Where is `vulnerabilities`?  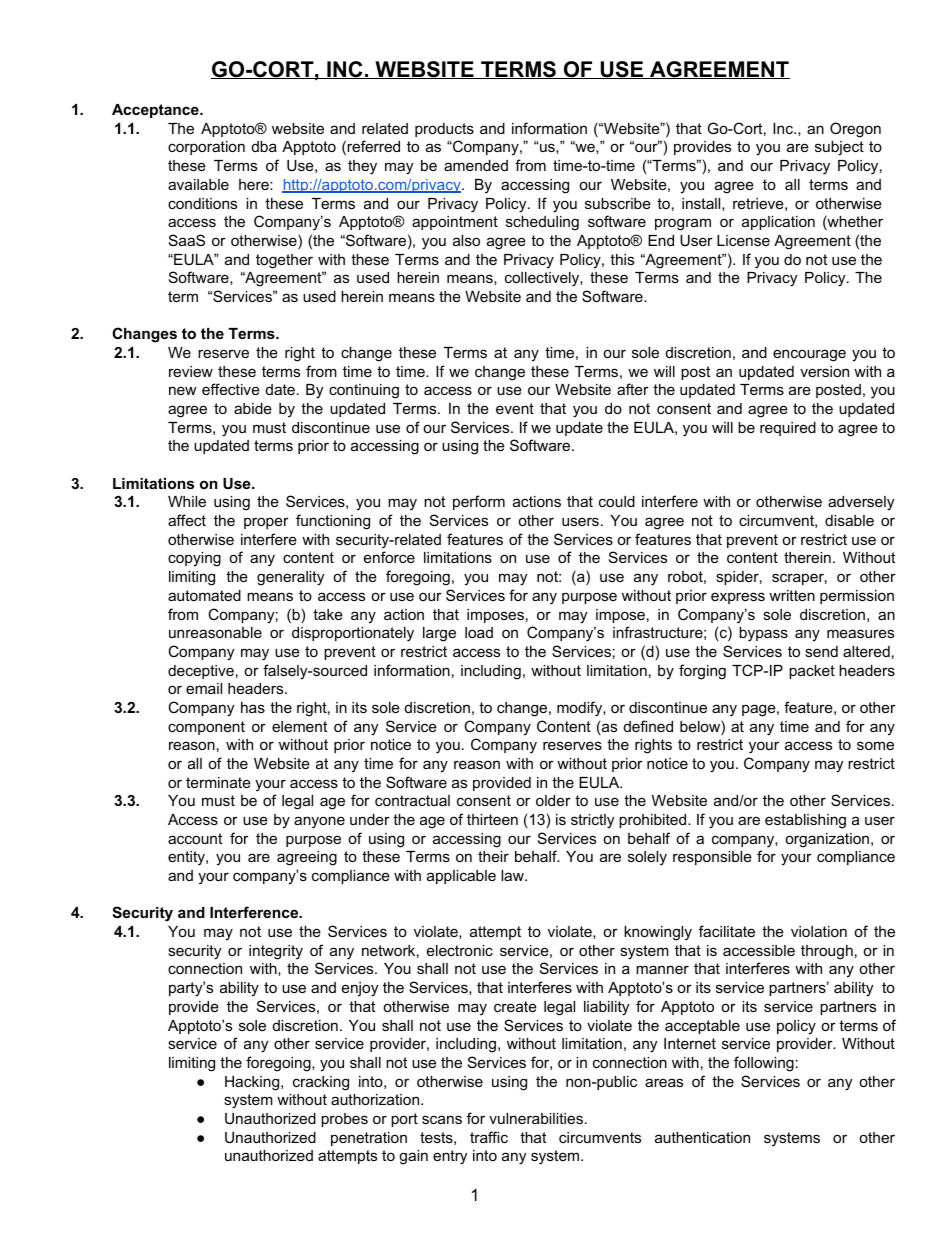 vulnerabilities is located at coordinates (536, 1118).
